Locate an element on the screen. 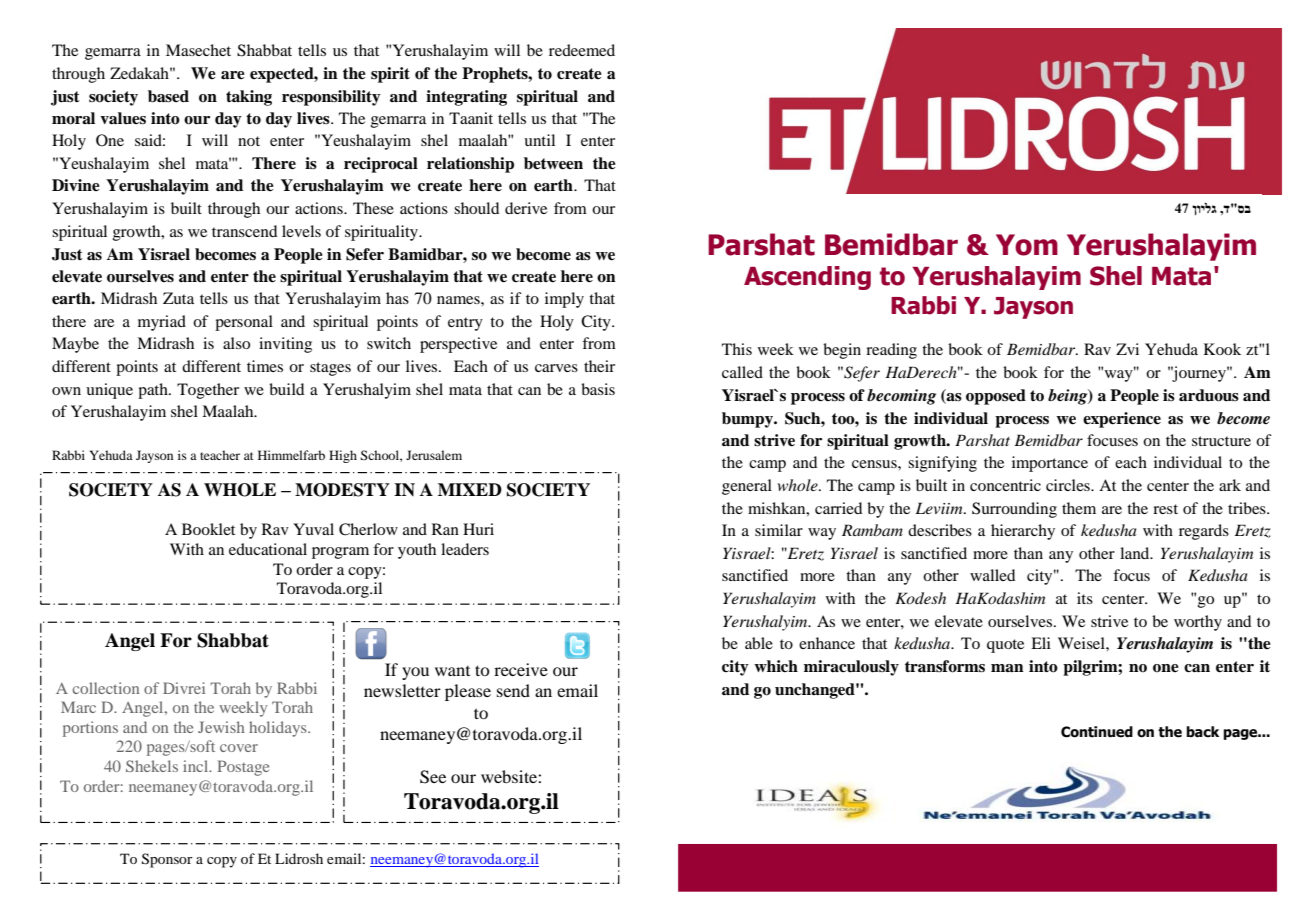 This screenshot has width=1308, height=924. Yom is located at coordinates (1027, 245).
